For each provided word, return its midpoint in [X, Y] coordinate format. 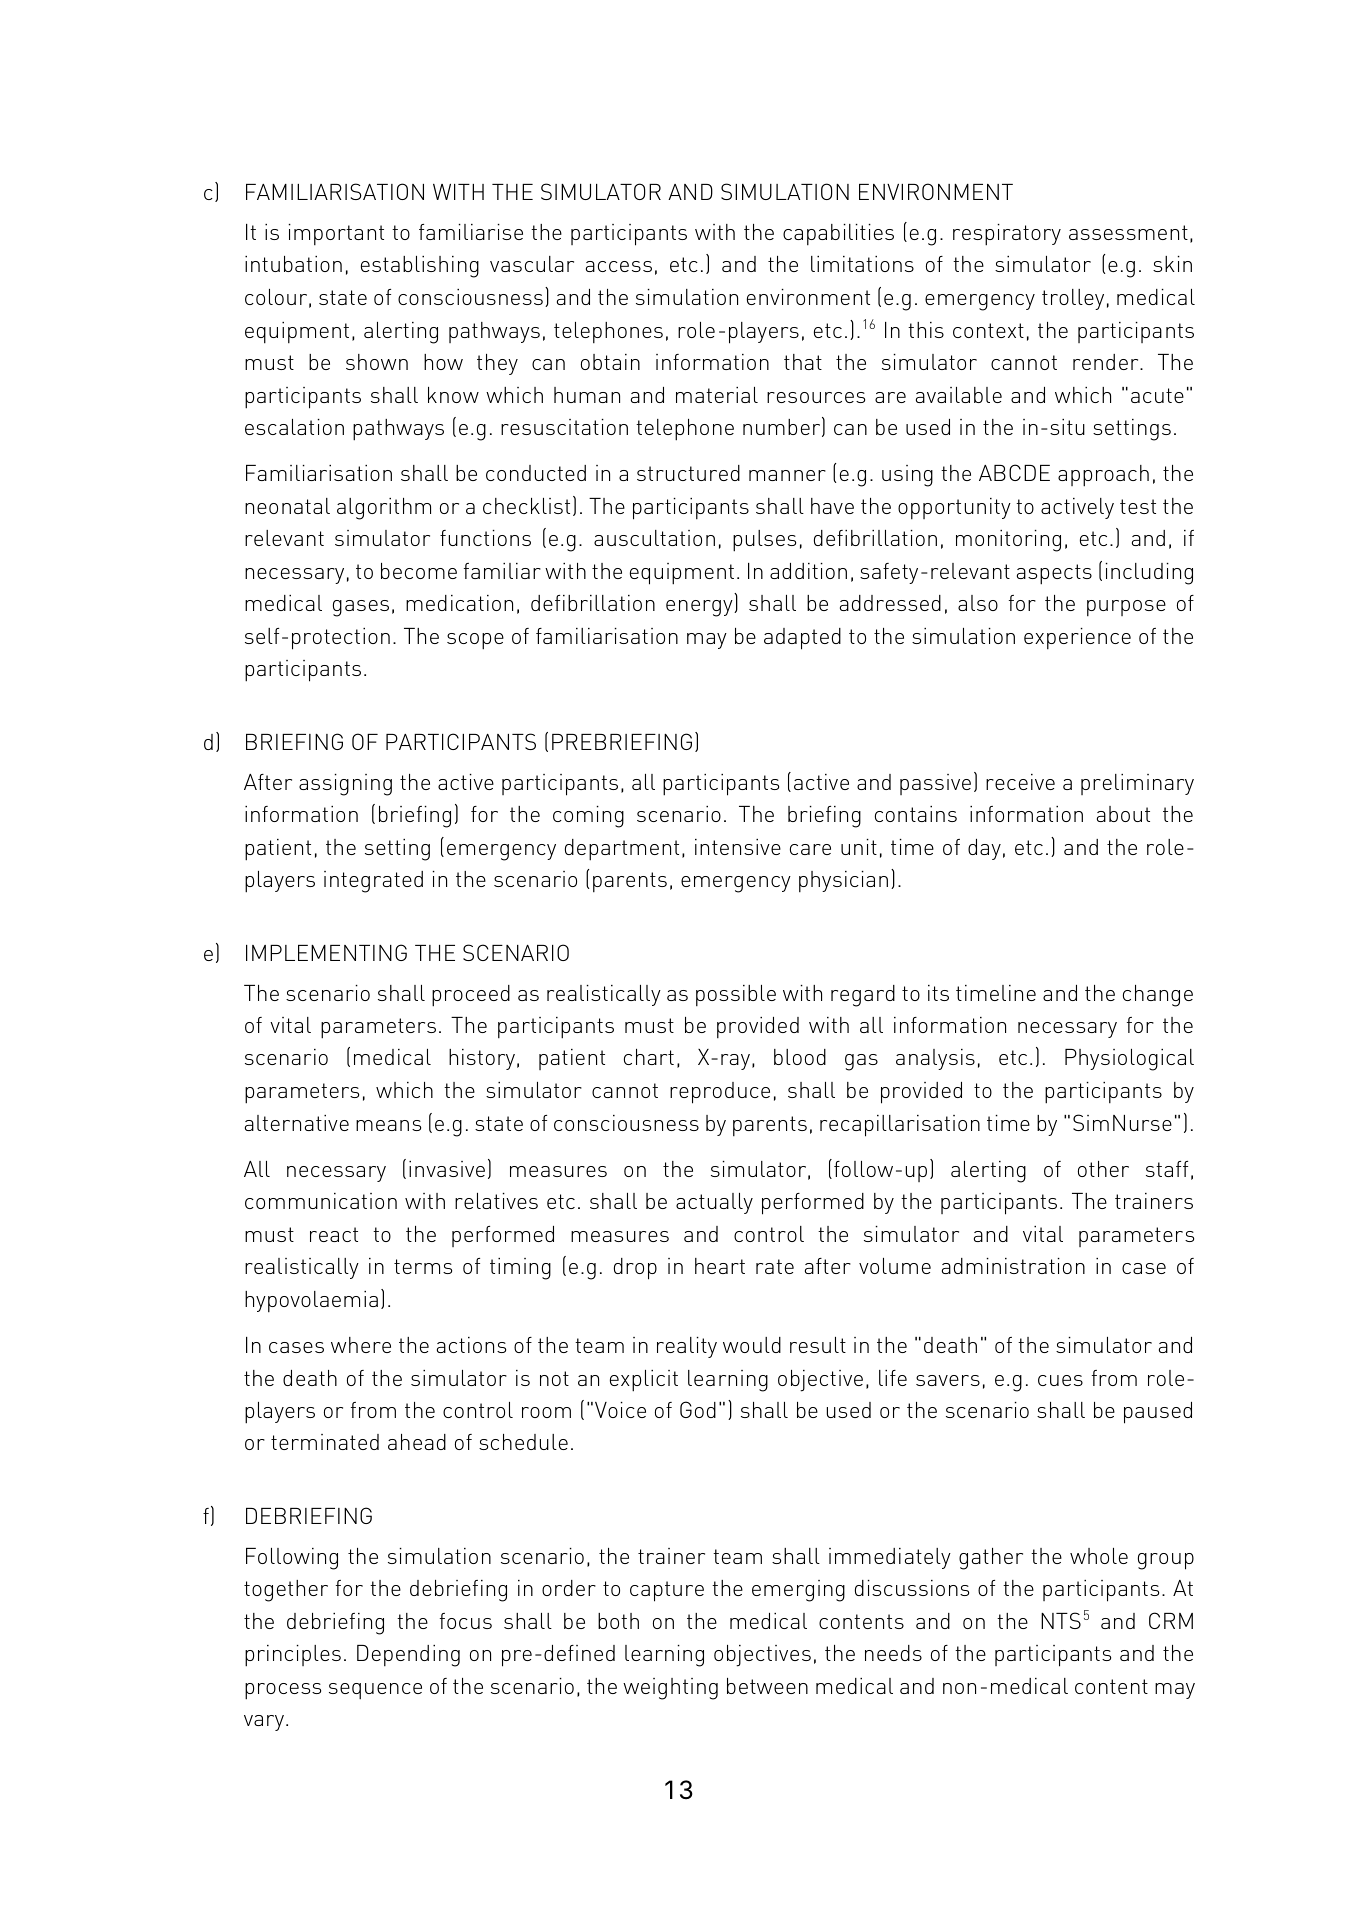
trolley [1073, 299]
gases [361, 608]
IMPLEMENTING [326, 952]
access [619, 266]
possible [736, 995]
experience [1077, 638]
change [1158, 996]
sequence [375, 1691]
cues [1060, 1380]
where [361, 1345]
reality [687, 1347]
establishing [420, 267]
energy [700, 608]
